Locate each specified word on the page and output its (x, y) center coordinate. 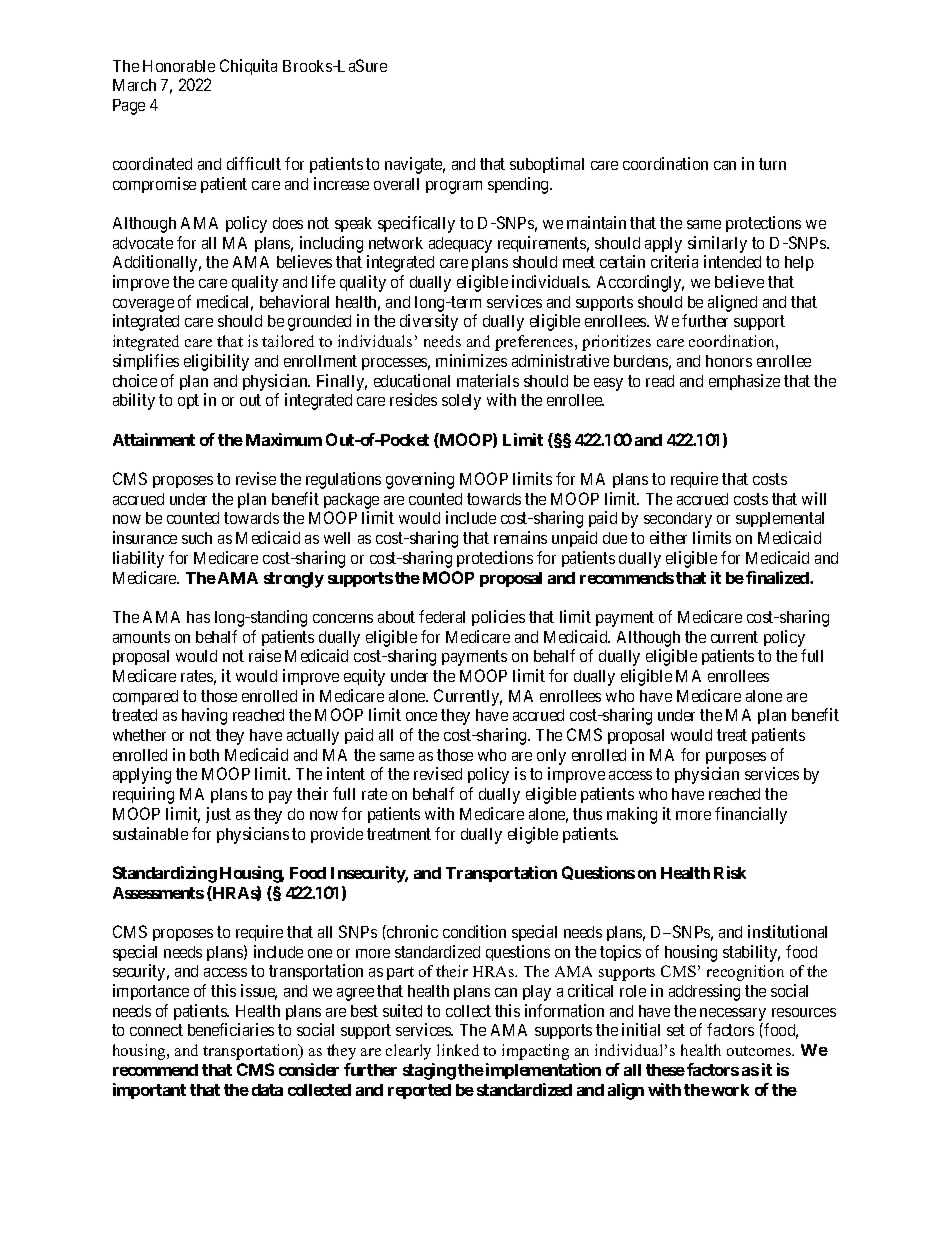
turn (772, 164)
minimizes (471, 360)
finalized (778, 577)
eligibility (216, 362)
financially (751, 815)
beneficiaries (231, 1029)
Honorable (179, 66)
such (197, 538)
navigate (415, 165)
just (218, 815)
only (551, 757)
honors (729, 361)
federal (442, 616)
